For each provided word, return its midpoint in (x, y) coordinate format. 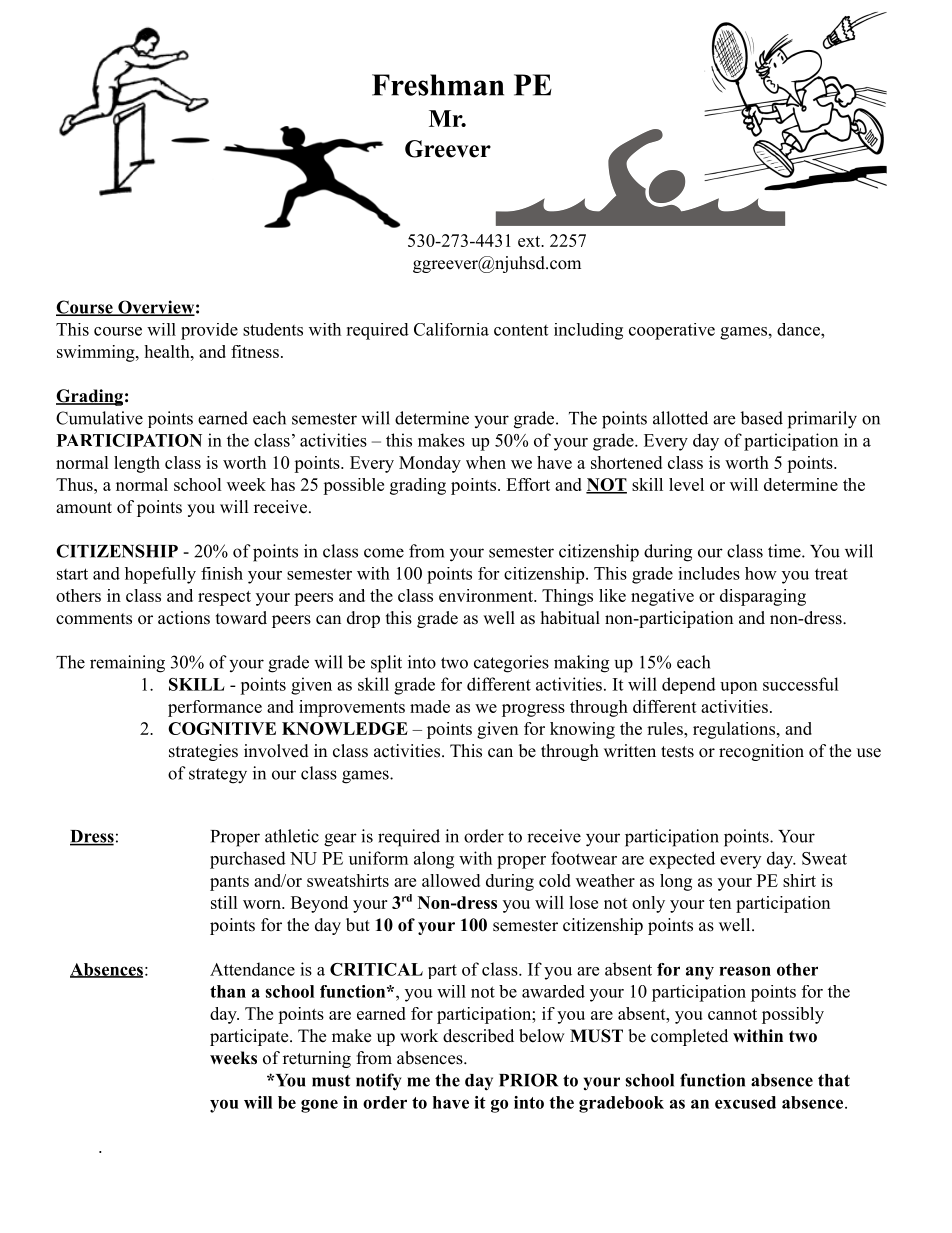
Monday (430, 464)
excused (745, 1102)
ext (530, 241)
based (761, 418)
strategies (203, 752)
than (228, 991)
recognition (761, 752)
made (430, 706)
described (478, 1036)
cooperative (672, 331)
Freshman (438, 85)
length (137, 464)
